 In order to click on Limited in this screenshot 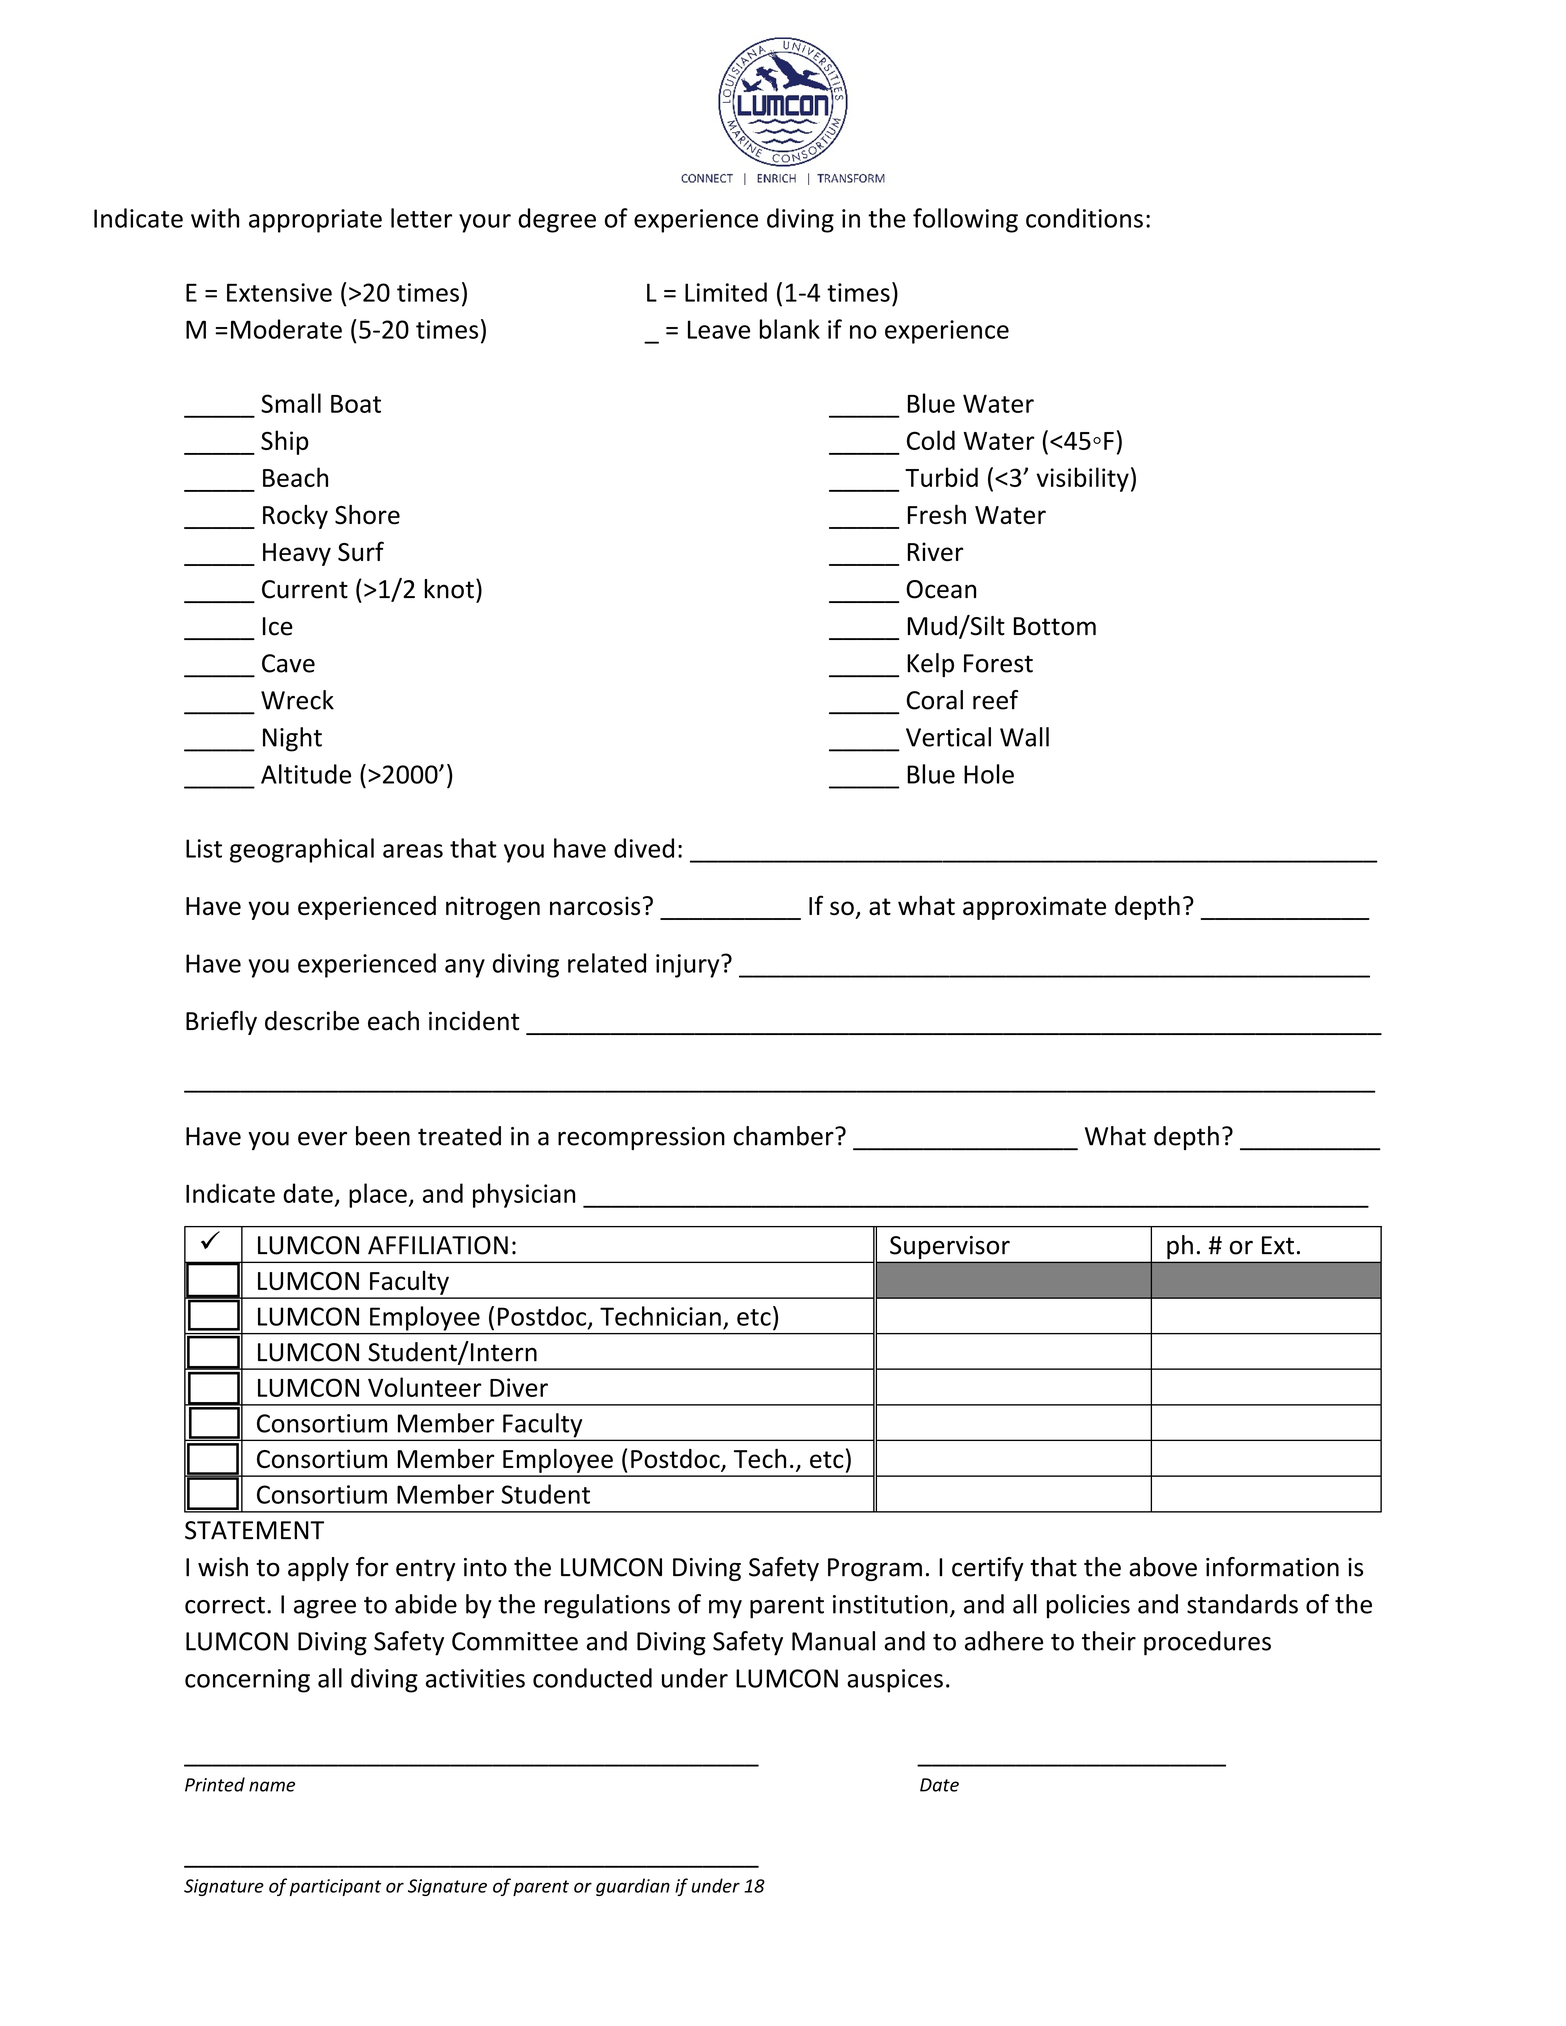, I will do `click(726, 292)`.
